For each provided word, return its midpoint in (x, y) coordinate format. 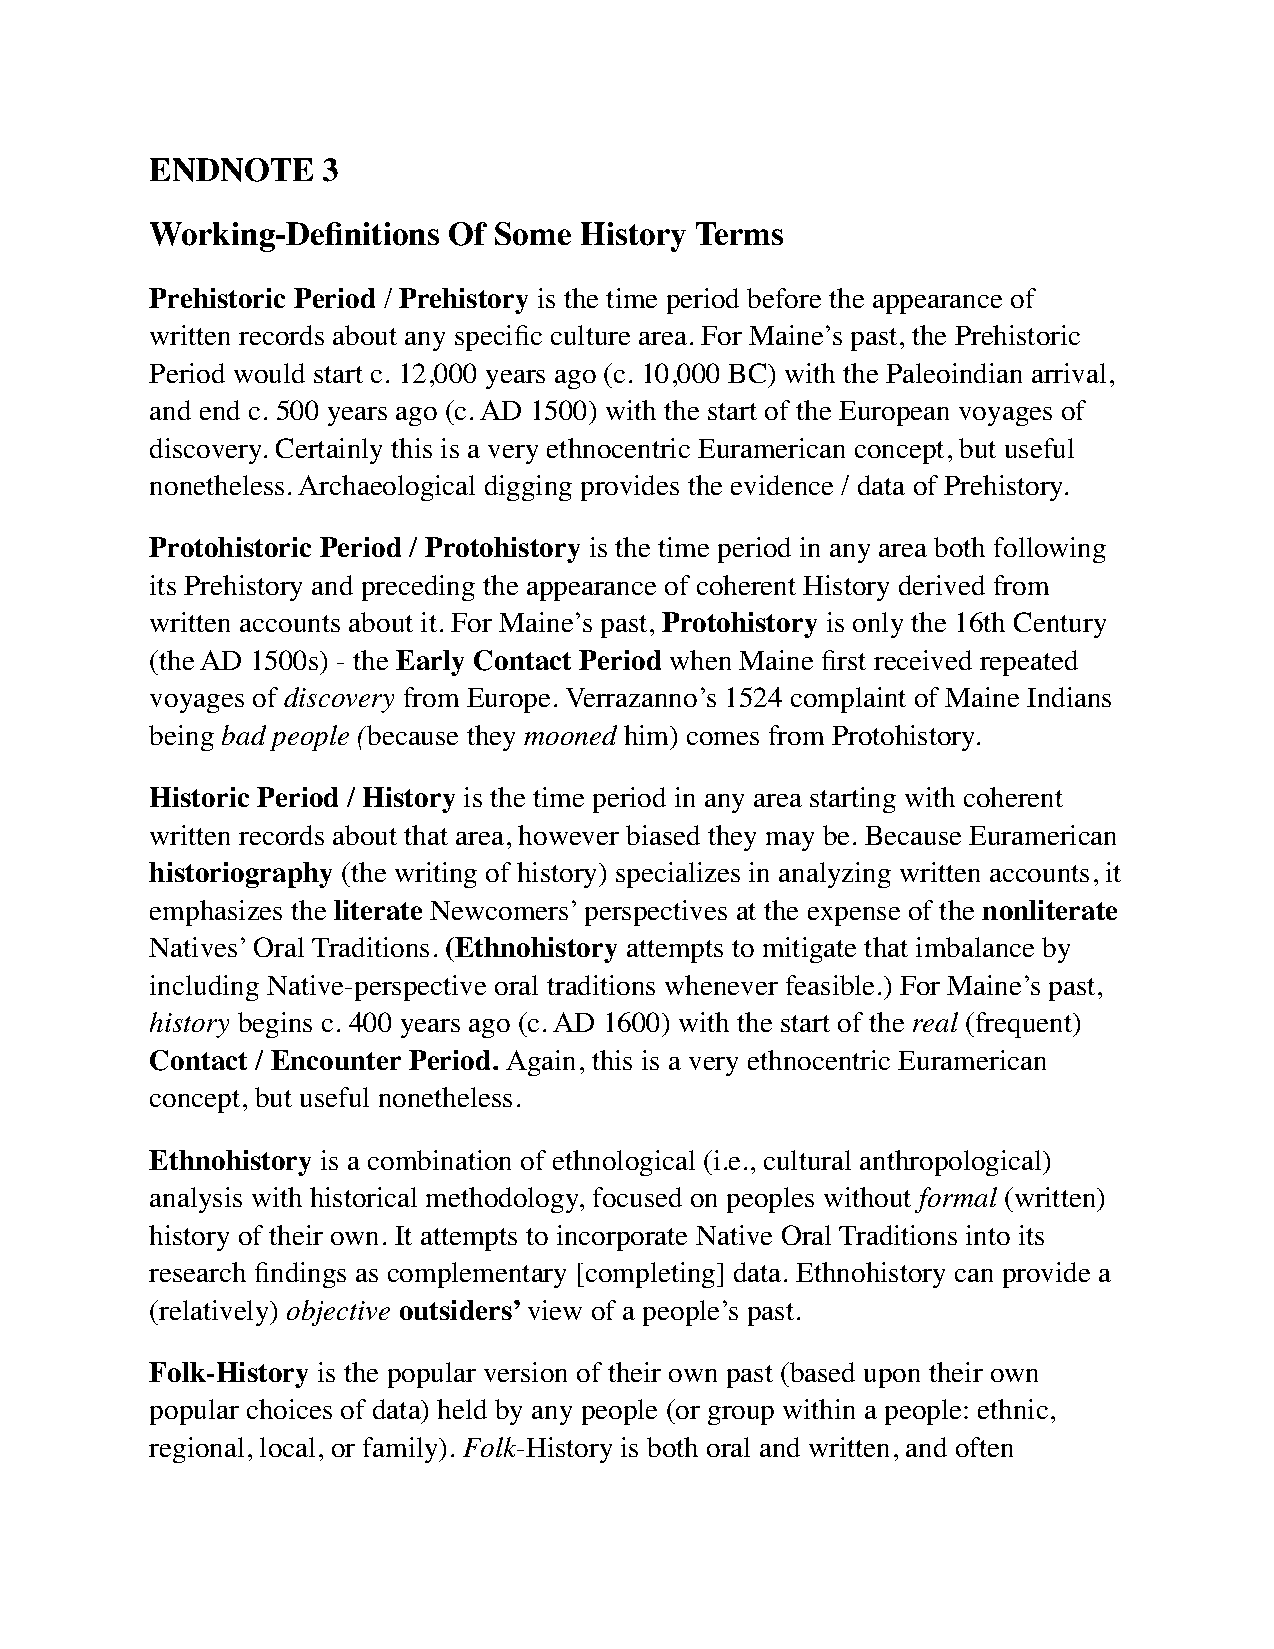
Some (533, 234)
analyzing (835, 875)
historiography (240, 875)
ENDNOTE (231, 170)
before (784, 298)
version (525, 1372)
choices (289, 1409)
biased (663, 835)
